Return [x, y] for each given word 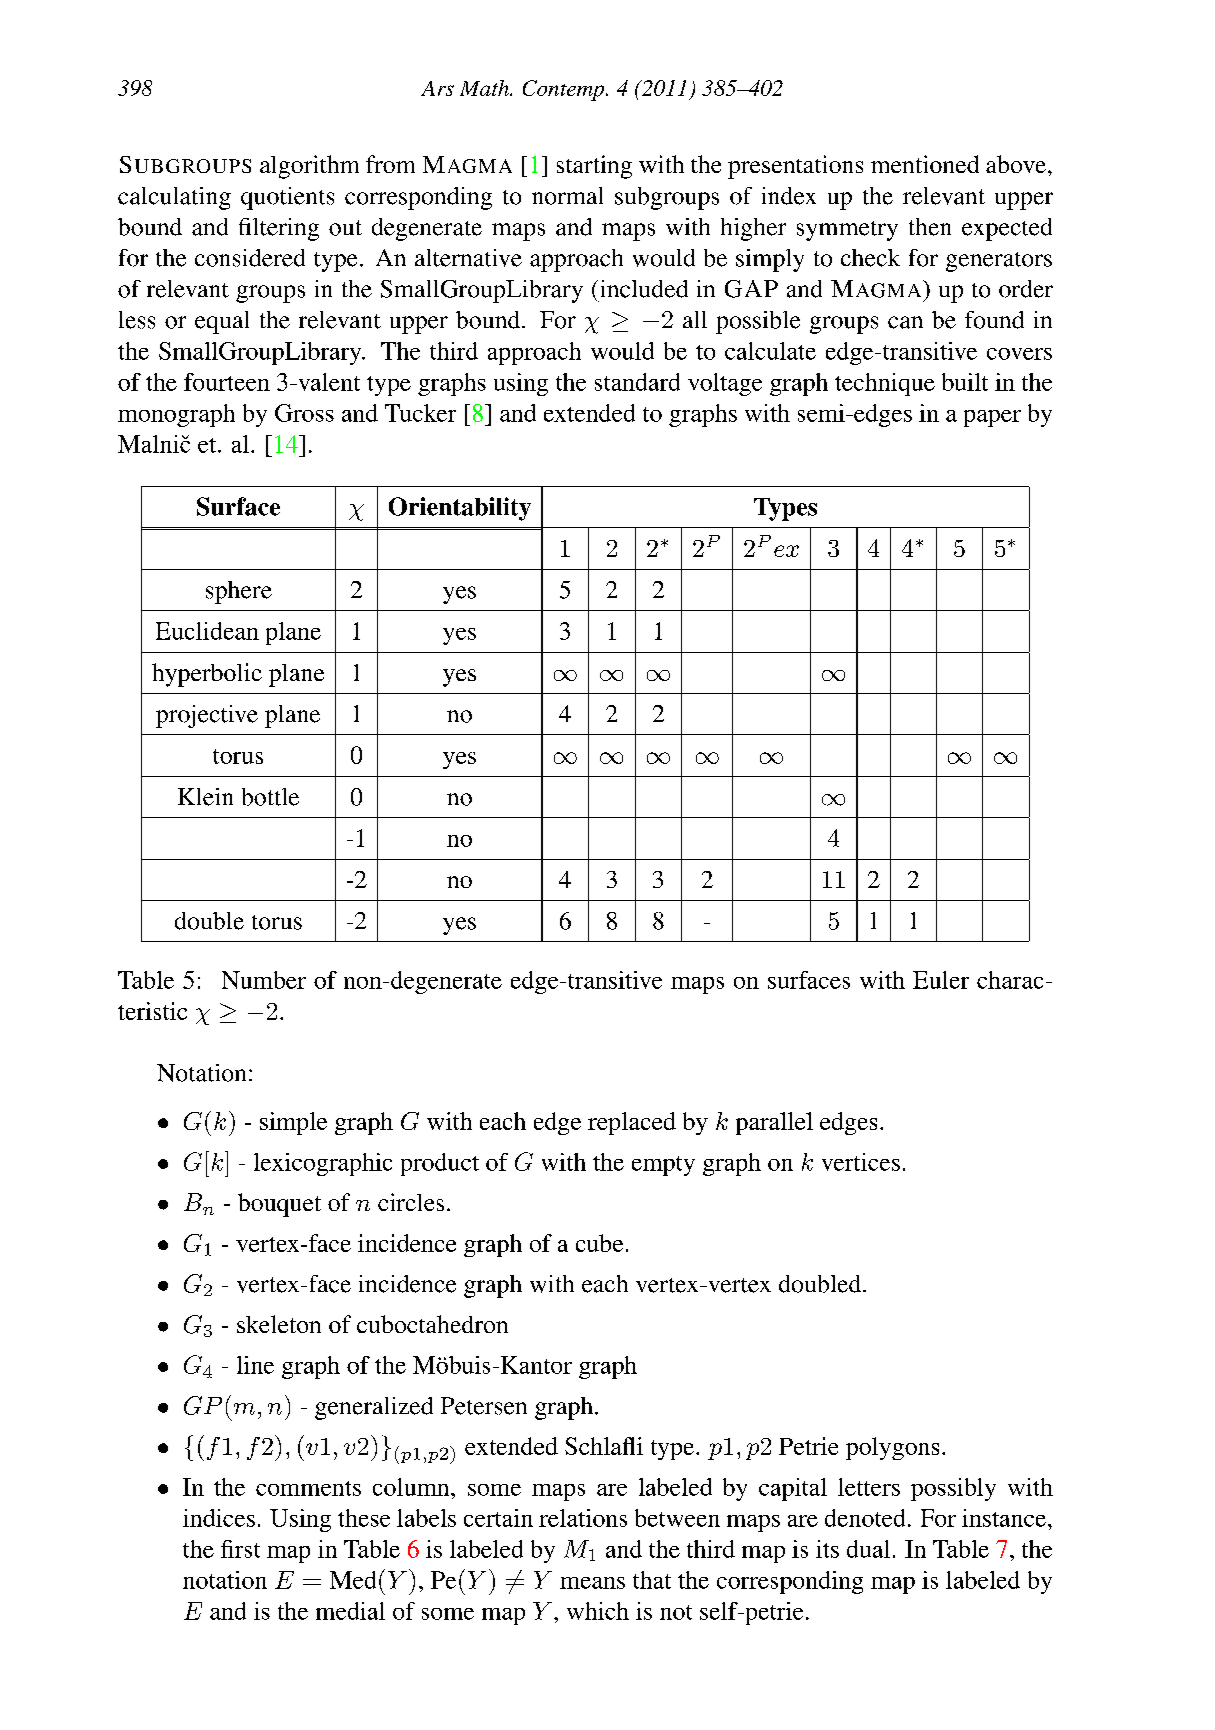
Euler [941, 980]
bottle [270, 797]
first [240, 1549]
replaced [632, 1123]
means [592, 1583]
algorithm [309, 167]
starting [594, 167]
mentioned [925, 164]
